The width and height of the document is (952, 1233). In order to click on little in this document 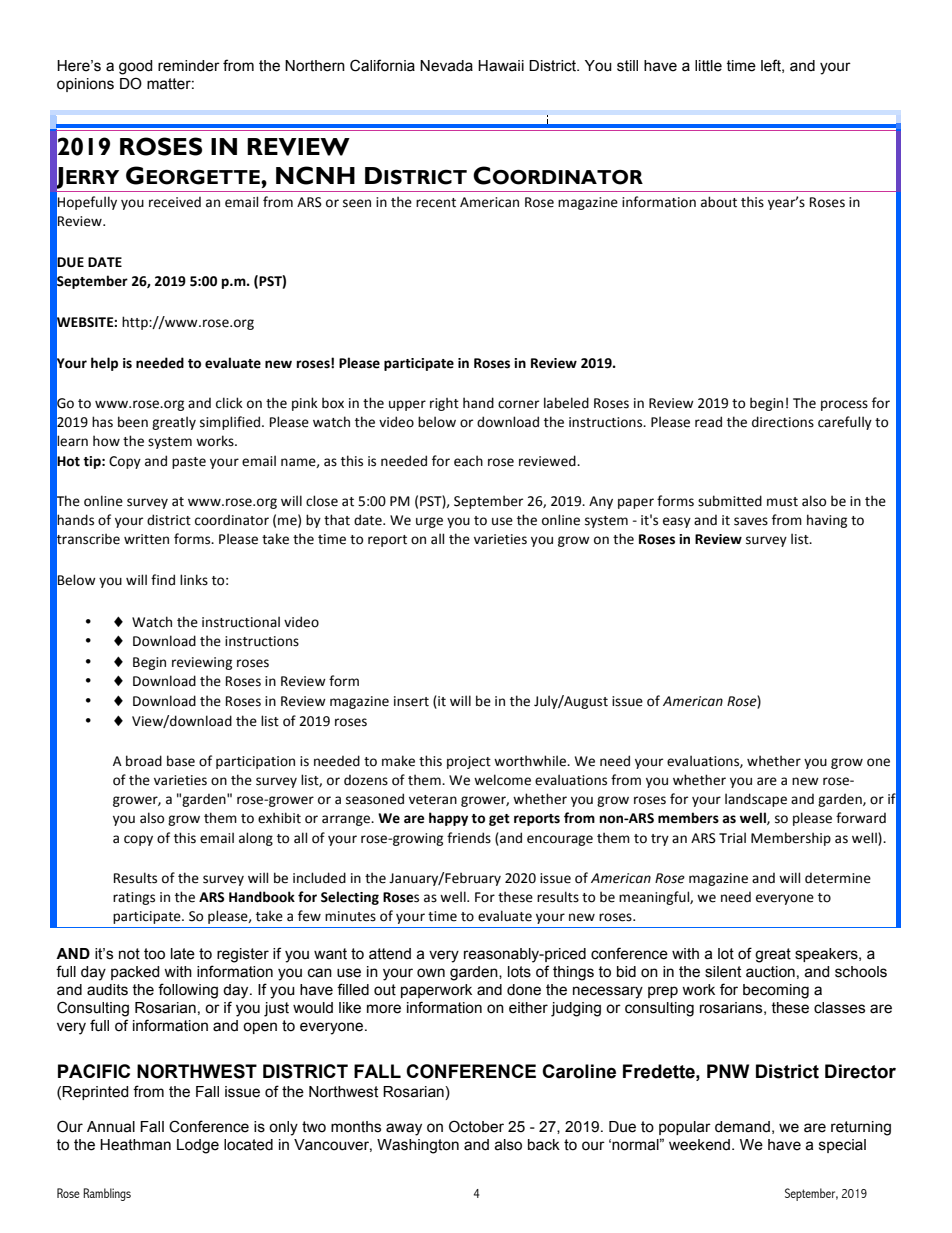, I will do `click(708, 66)`.
